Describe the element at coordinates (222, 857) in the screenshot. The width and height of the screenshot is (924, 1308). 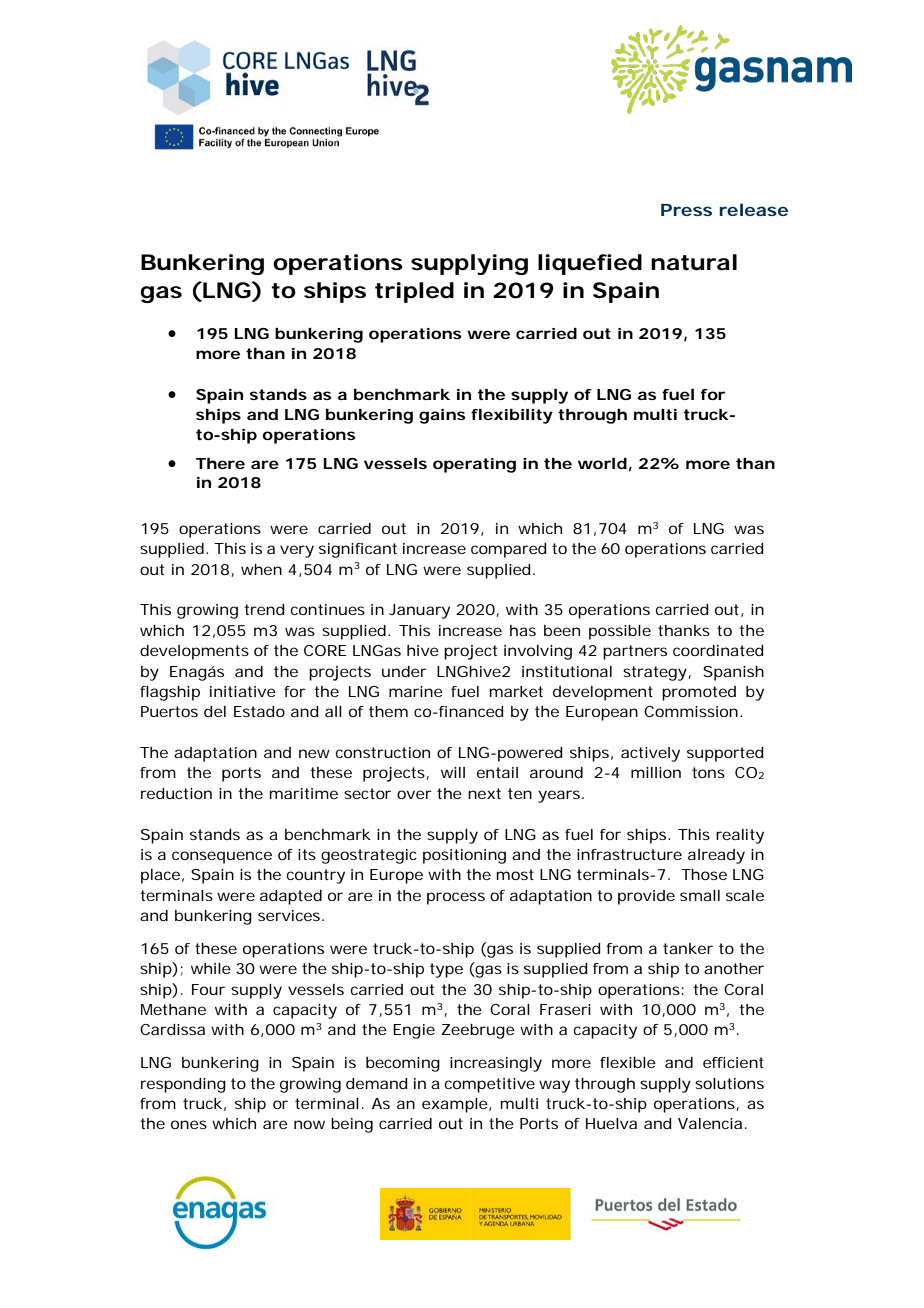
I see `consequence` at that location.
